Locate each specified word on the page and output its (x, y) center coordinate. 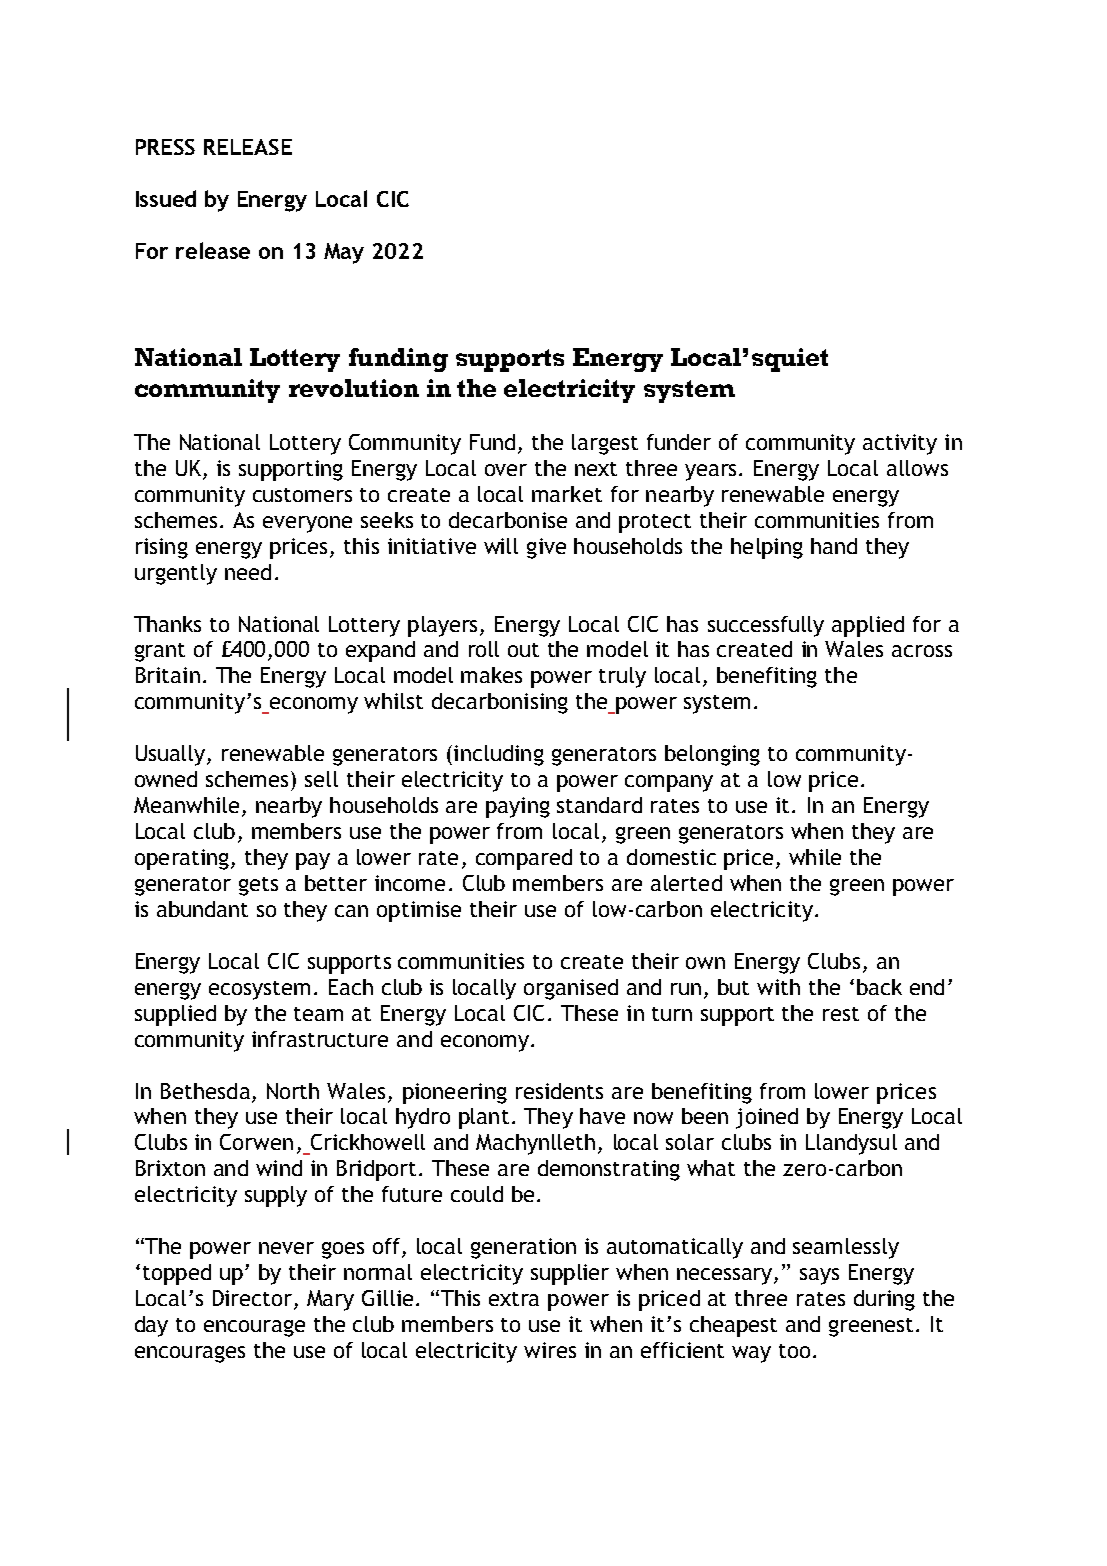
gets (258, 886)
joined (767, 1118)
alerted (686, 883)
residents (559, 1091)
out (523, 650)
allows (917, 468)
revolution (354, 388)
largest (605, 444)
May (344, 253)
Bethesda (205, 1091)
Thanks (167, 624)
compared (524, 859)
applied (868, 626)
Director (254, 1299)
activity (900, 444)
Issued (166, 198)
